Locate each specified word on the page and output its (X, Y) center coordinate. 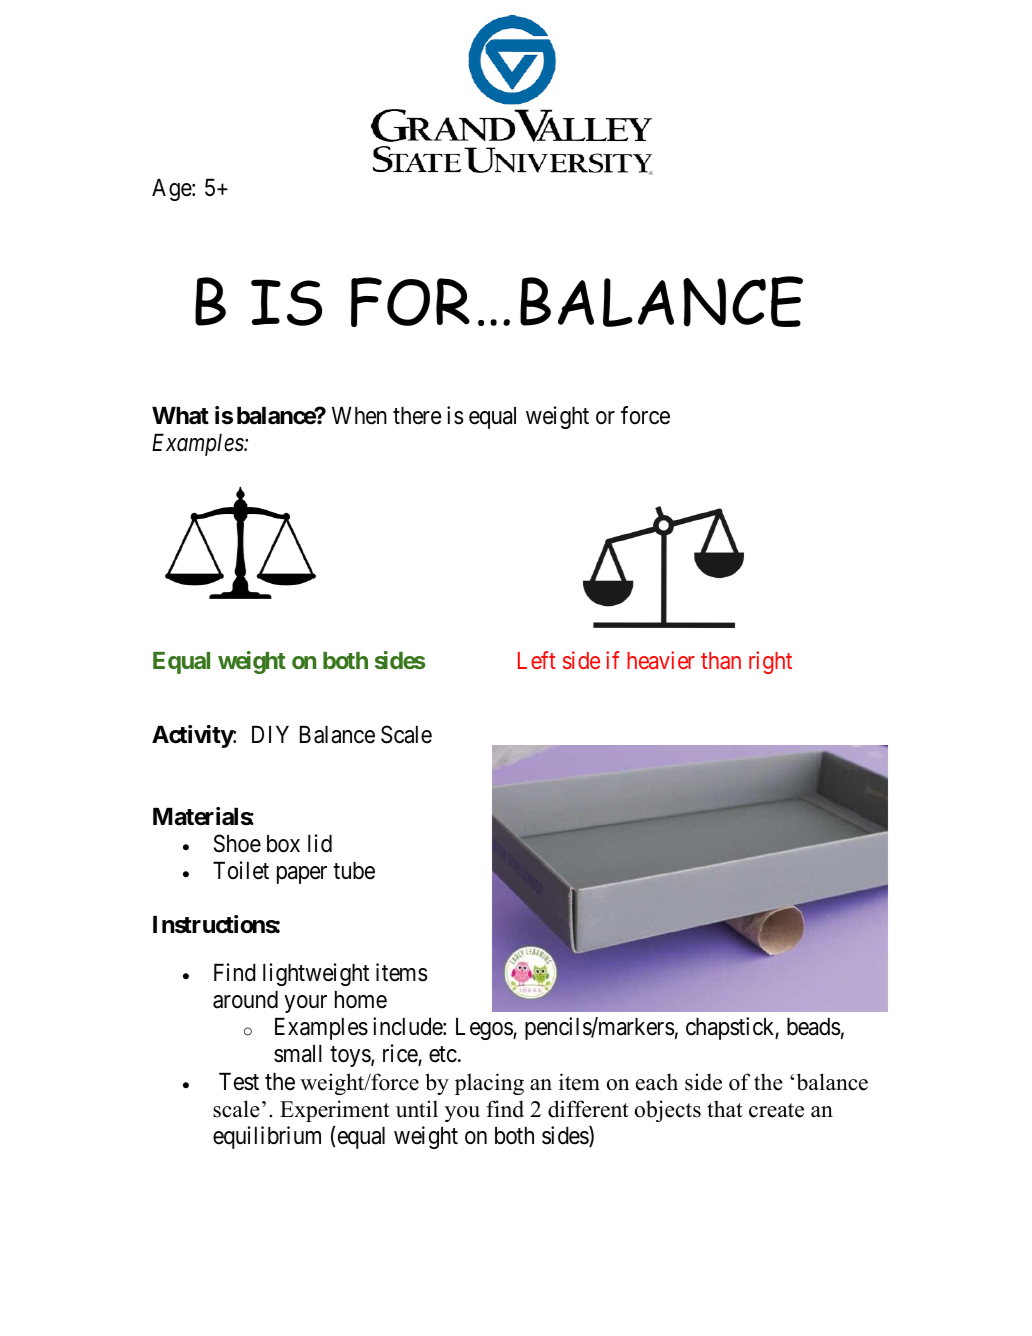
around (245, 1000)
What (180, 416)
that (725, 1108)
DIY (270, 734)
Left (537, 660)
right (770, 662)
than (721, 660)
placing (489, 1084)
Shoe (237, 843)
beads (814, 1027)
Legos (485, 1029)
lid (320, 843)
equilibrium (267, 1137)
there (417, 416)
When (359, 416)
